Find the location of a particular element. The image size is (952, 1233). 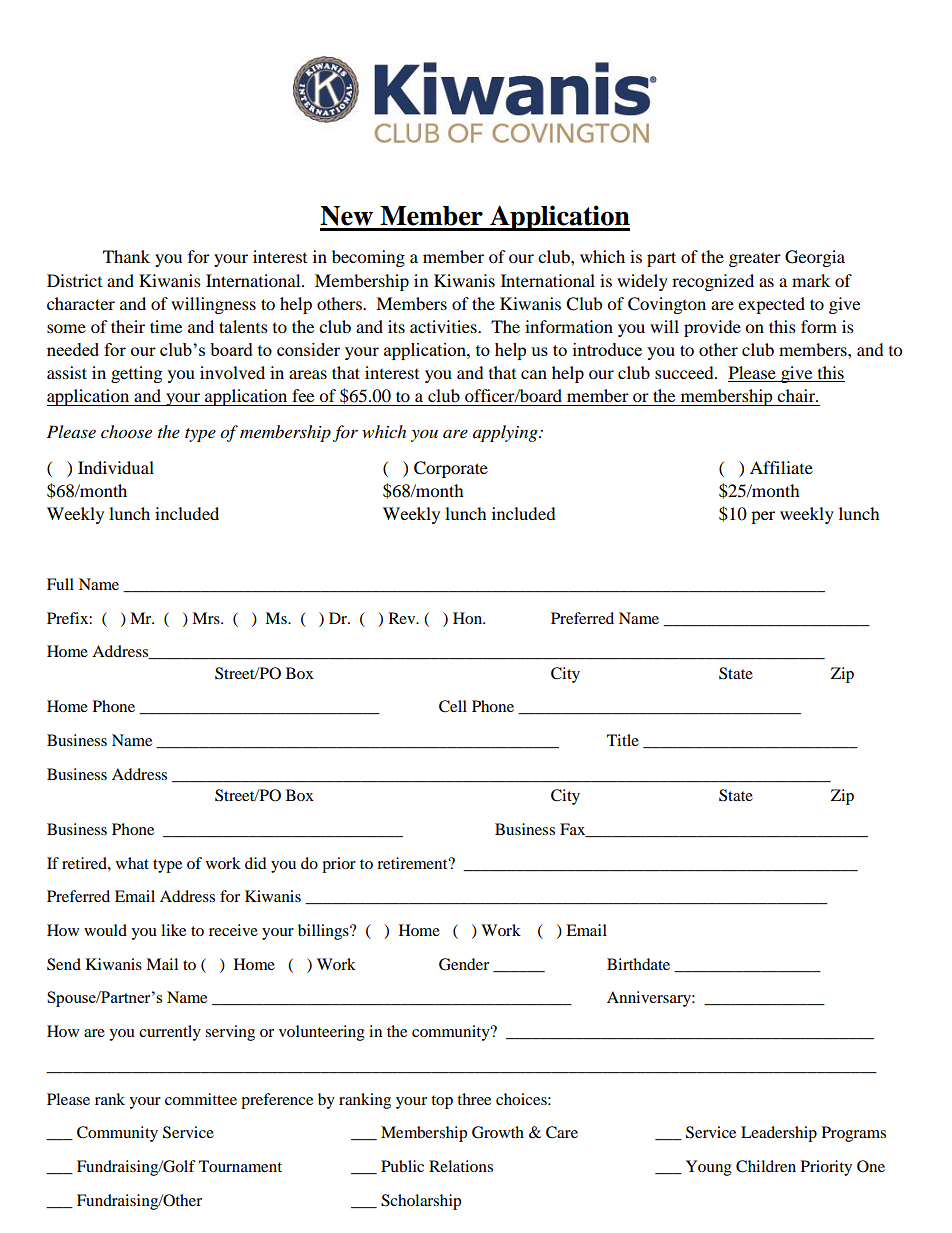

Thank is located at coordinates (126, 256).
